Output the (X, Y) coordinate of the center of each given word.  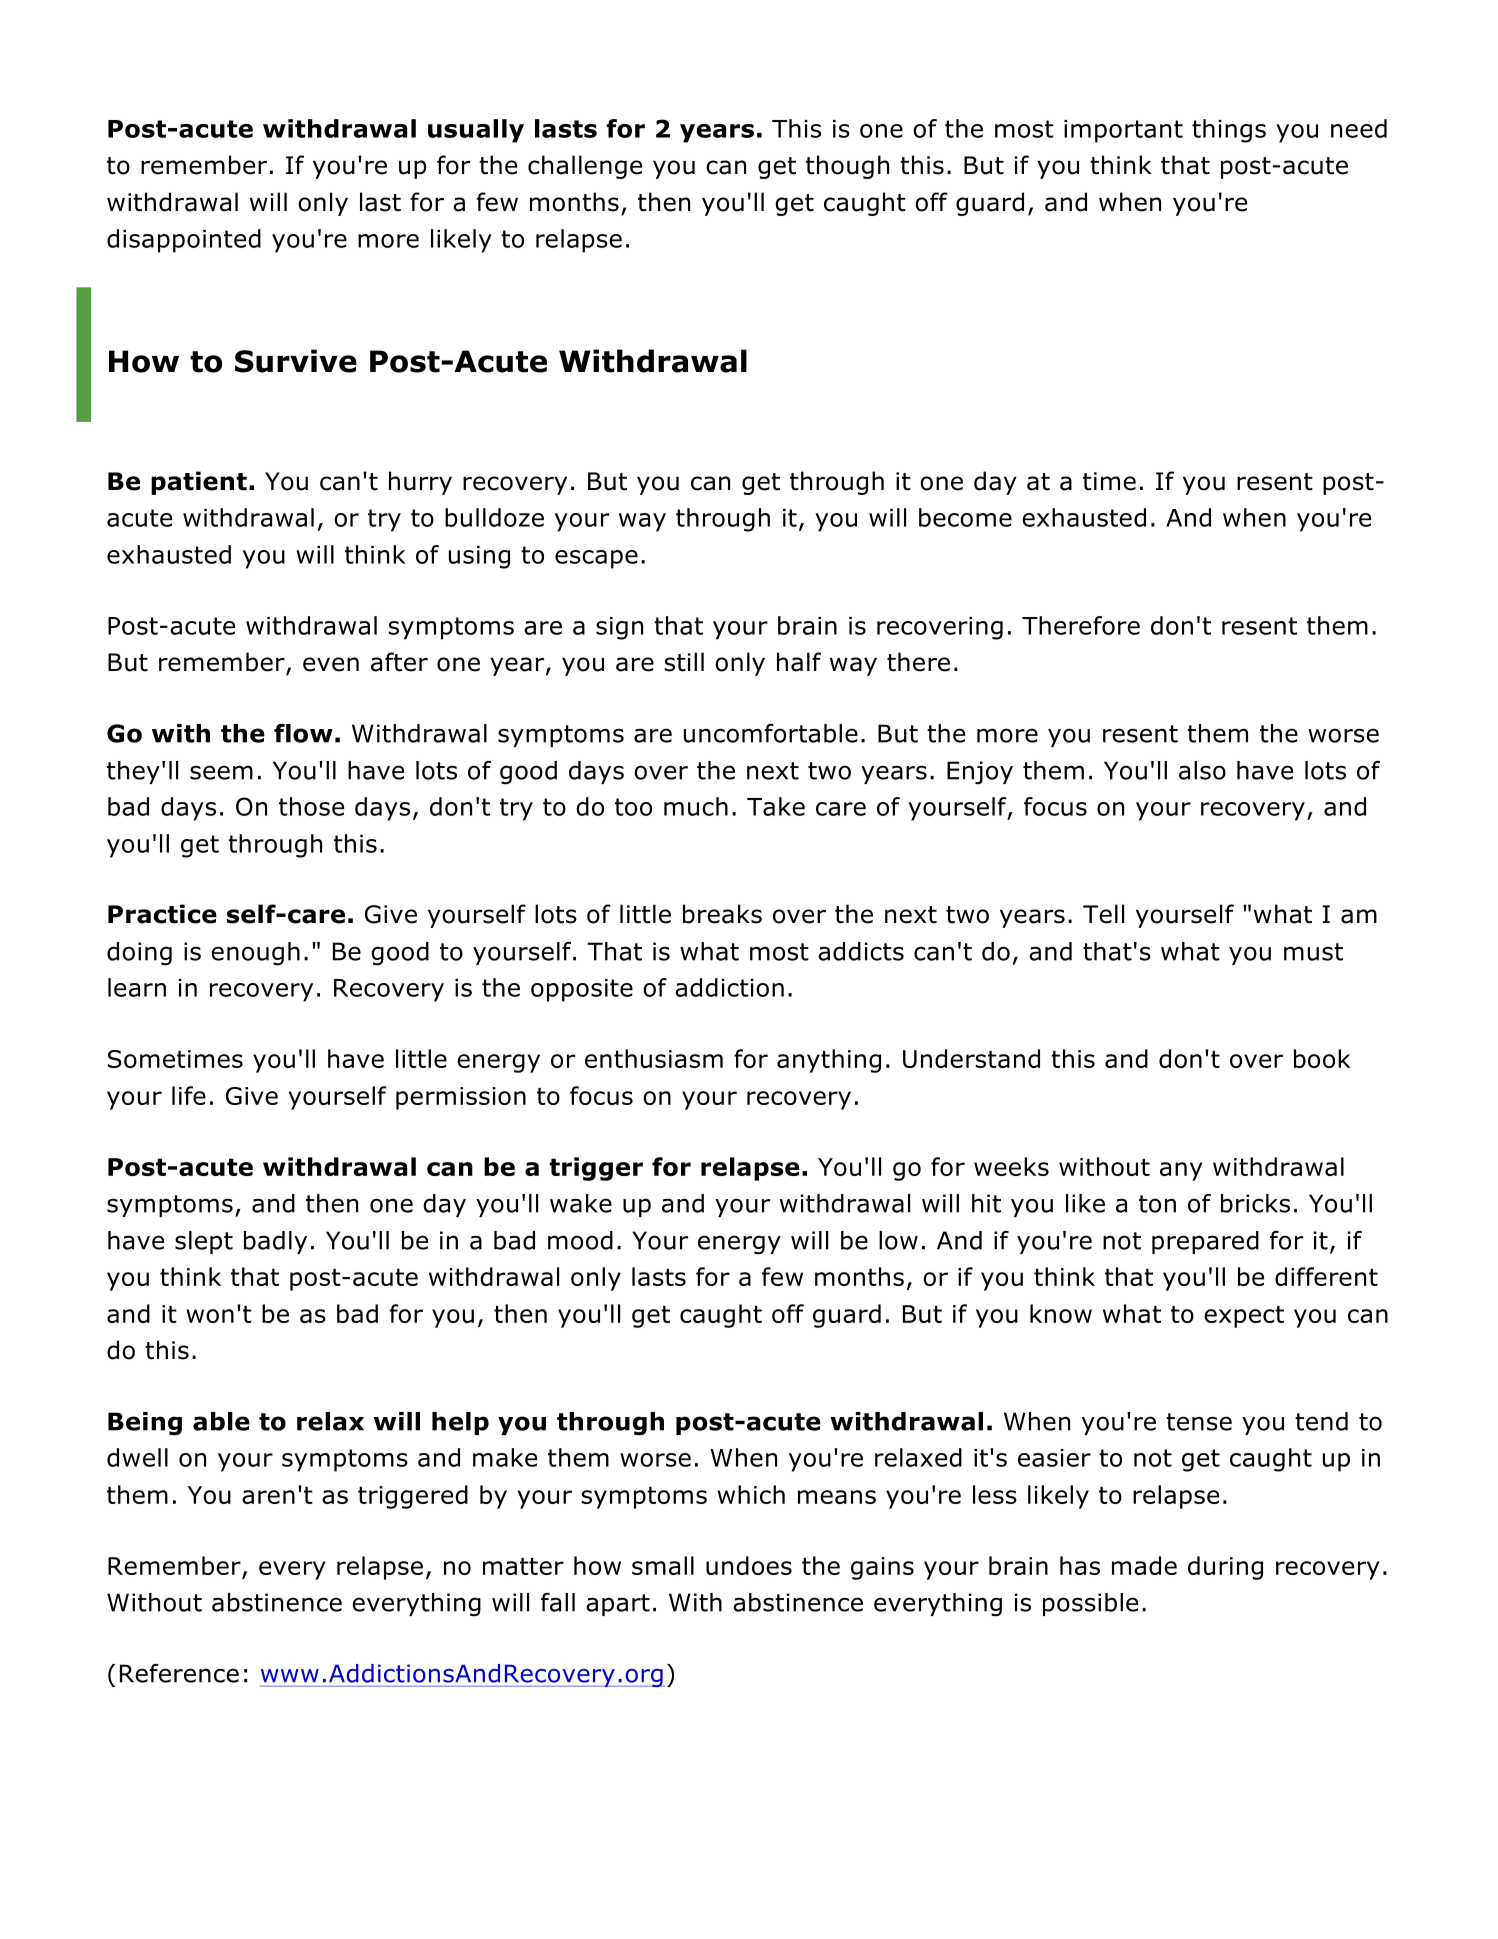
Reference (179, 1673)
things (1229, 131)
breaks (722, 914)
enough (255, 954)
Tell (1103, 914)
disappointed (184, 241)
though (847, 167)
